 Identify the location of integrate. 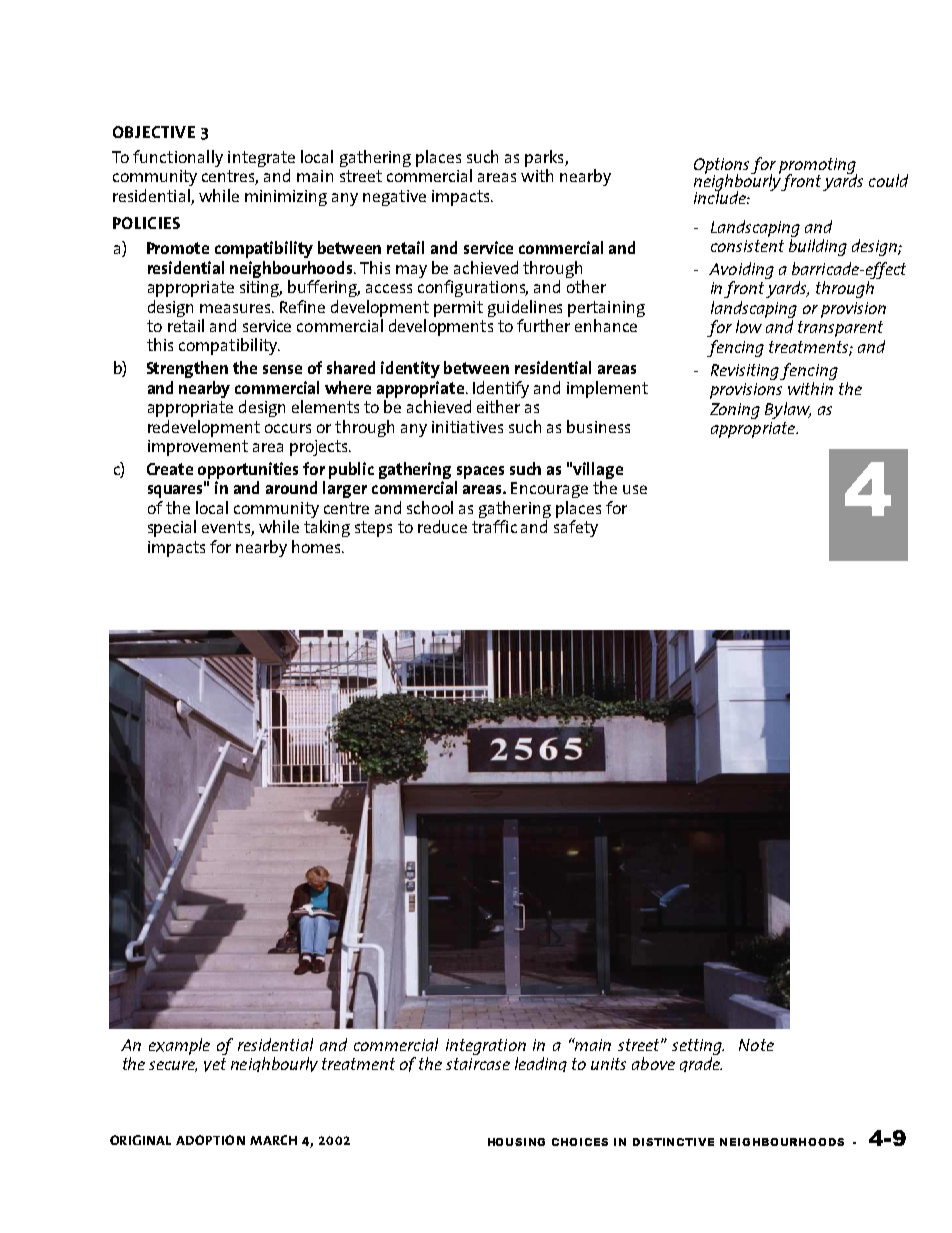
(261, 160).
